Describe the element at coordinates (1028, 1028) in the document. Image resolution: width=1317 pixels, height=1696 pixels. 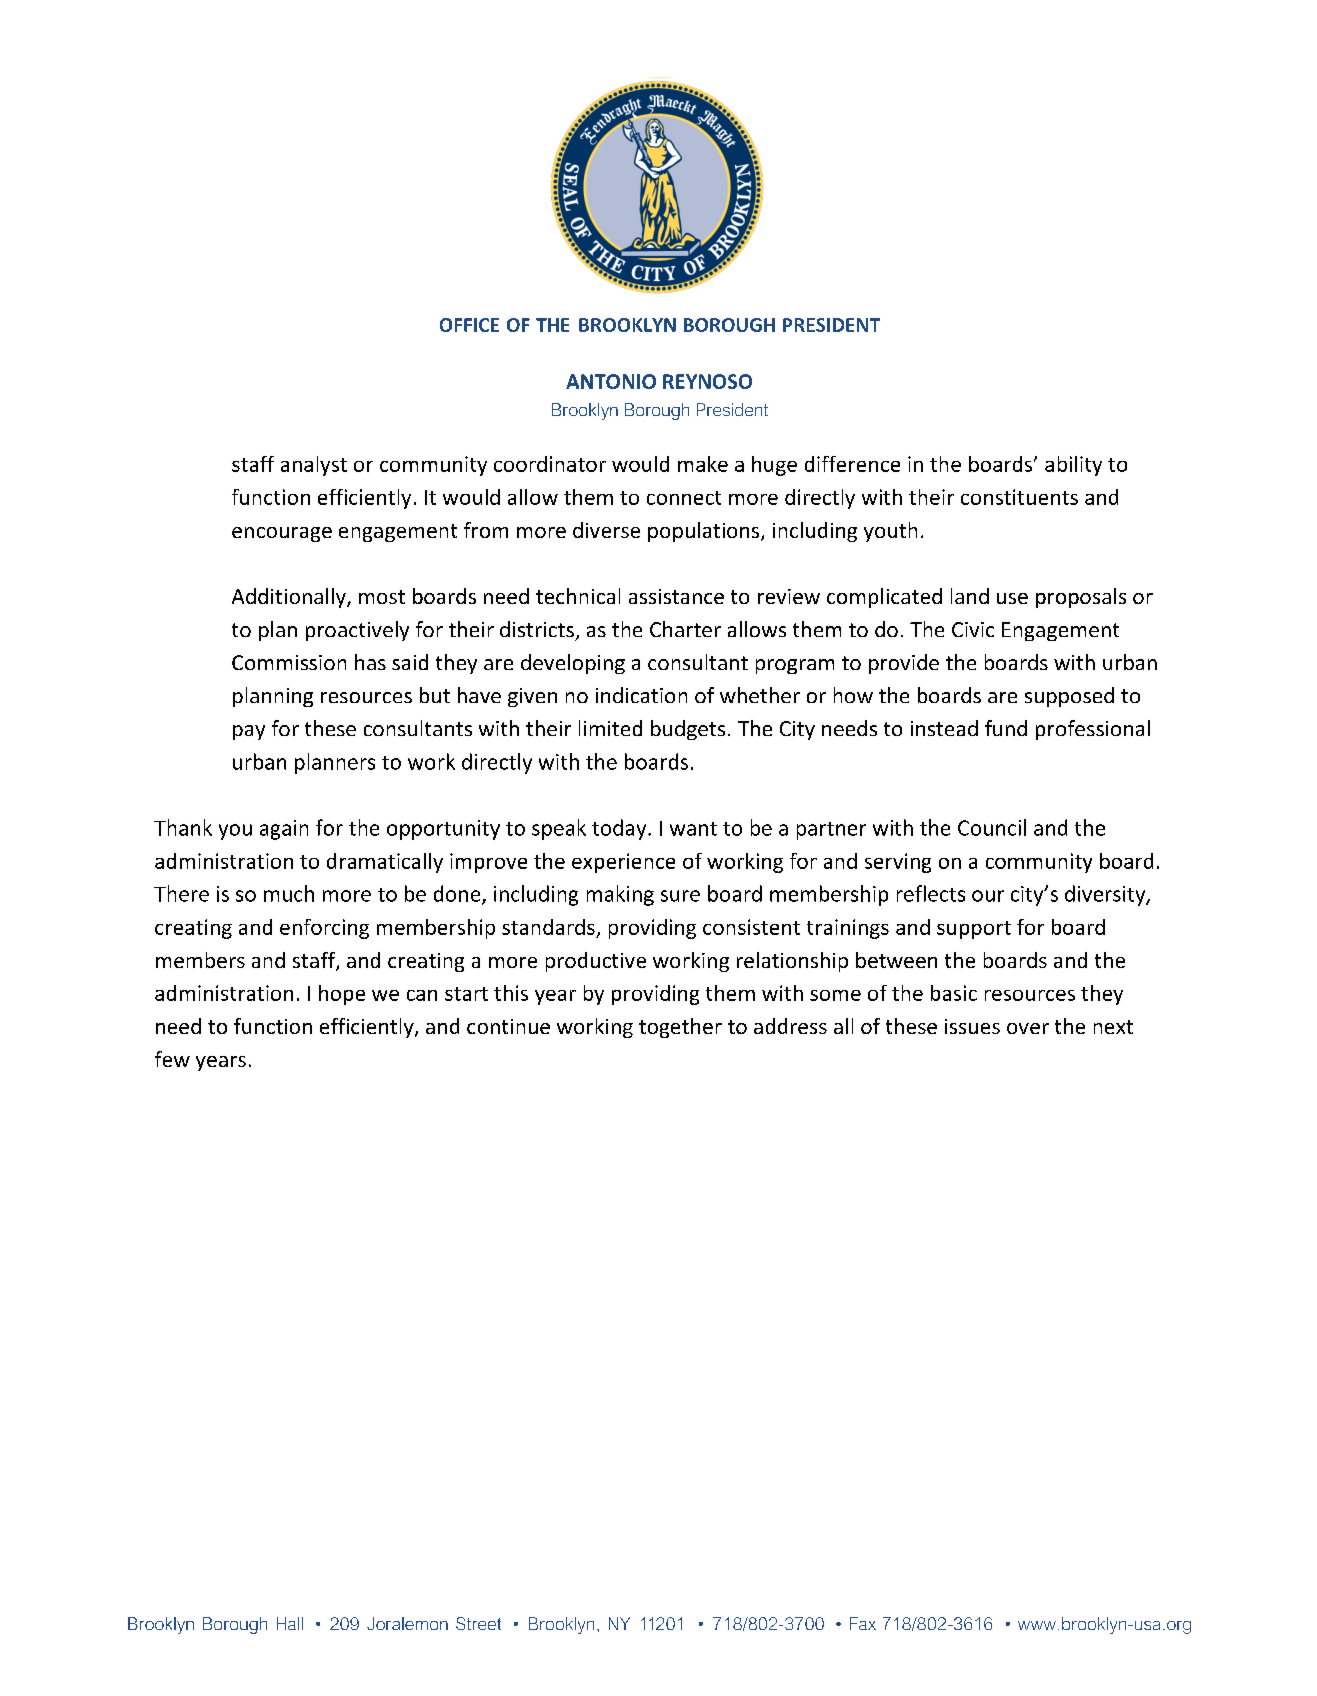
I see `over` at that location.
